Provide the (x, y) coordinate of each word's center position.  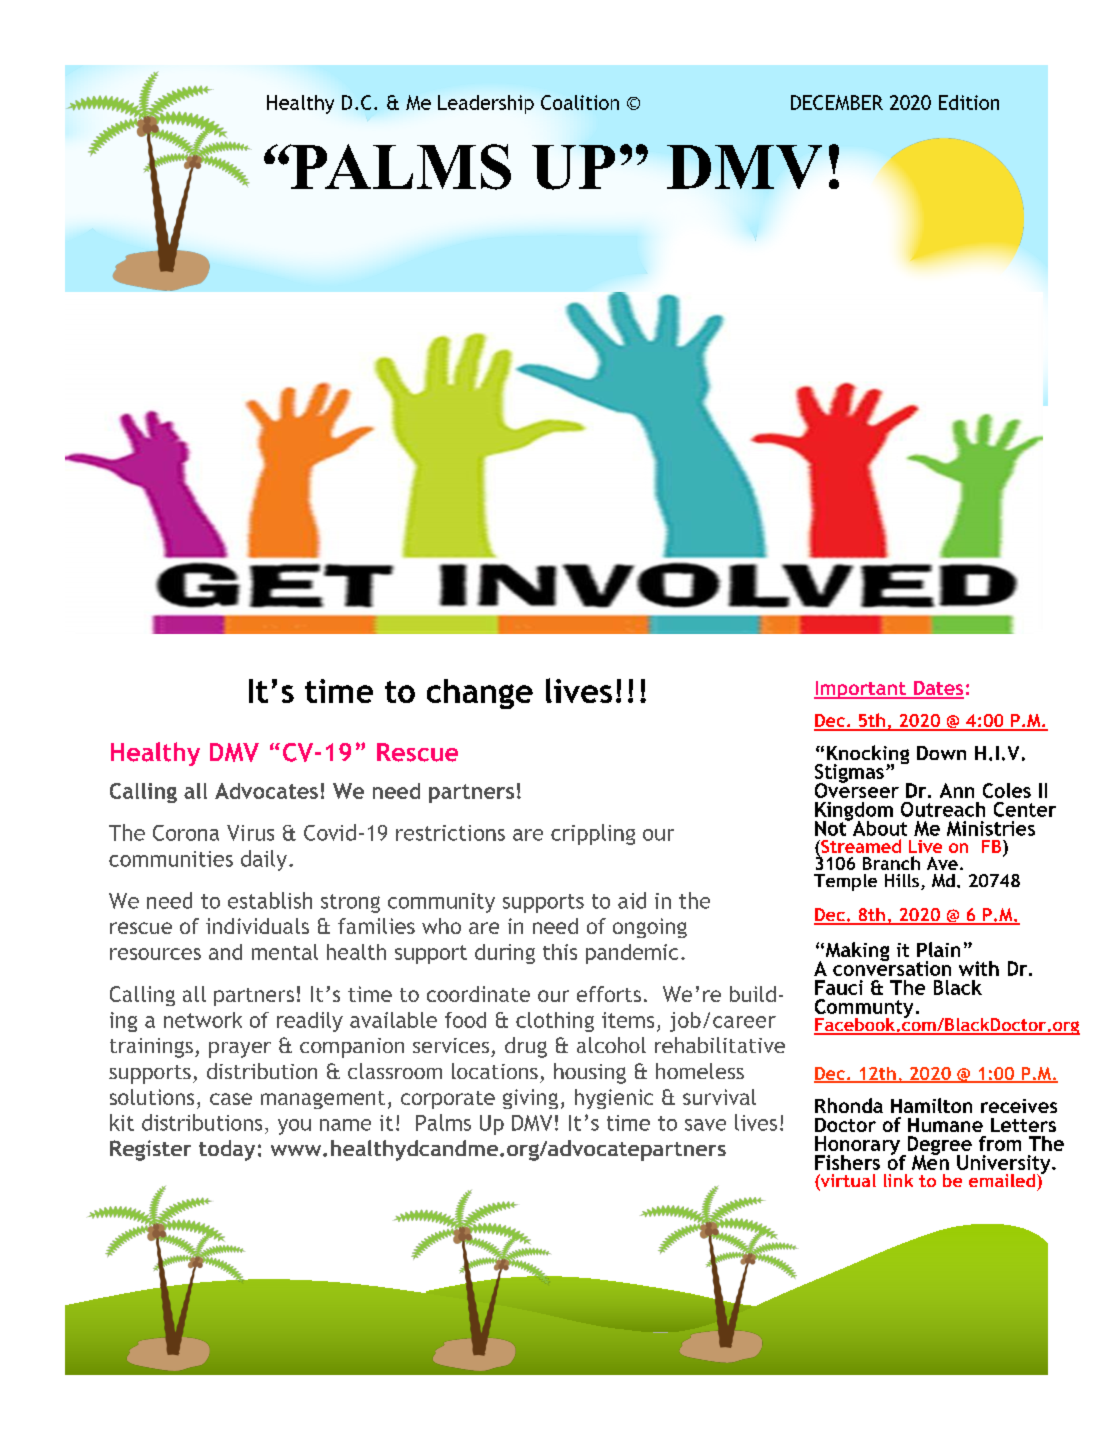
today (227, 1150)
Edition (969, 102)
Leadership (486, 104)
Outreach (943, 809)
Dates (937, 689)
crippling (593, 834)
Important (861, 690)
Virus (250, 833)
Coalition (580, 102)
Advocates (266, 791)
